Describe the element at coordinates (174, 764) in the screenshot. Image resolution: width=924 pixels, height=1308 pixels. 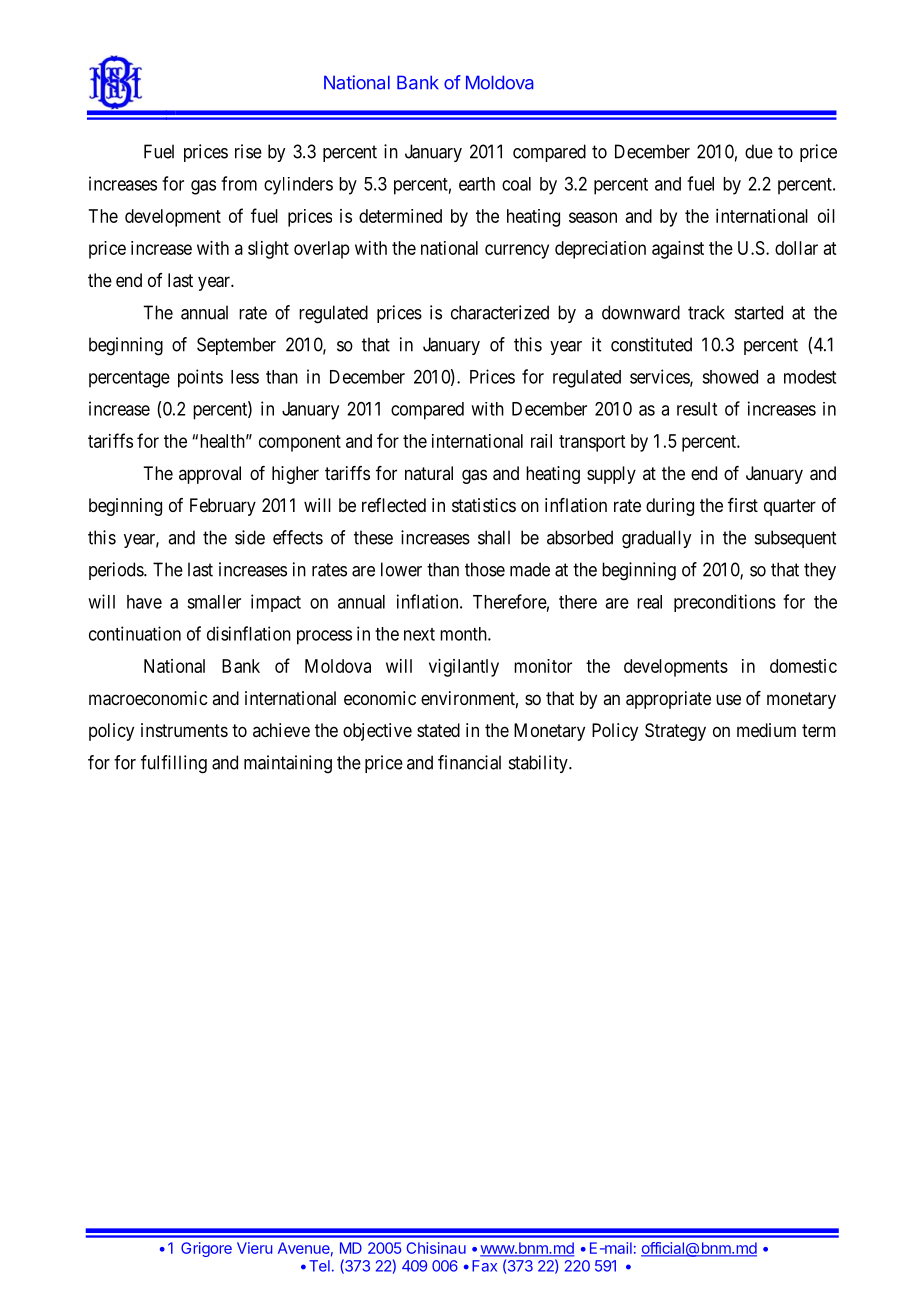
I see `fulfilling` at that location.
